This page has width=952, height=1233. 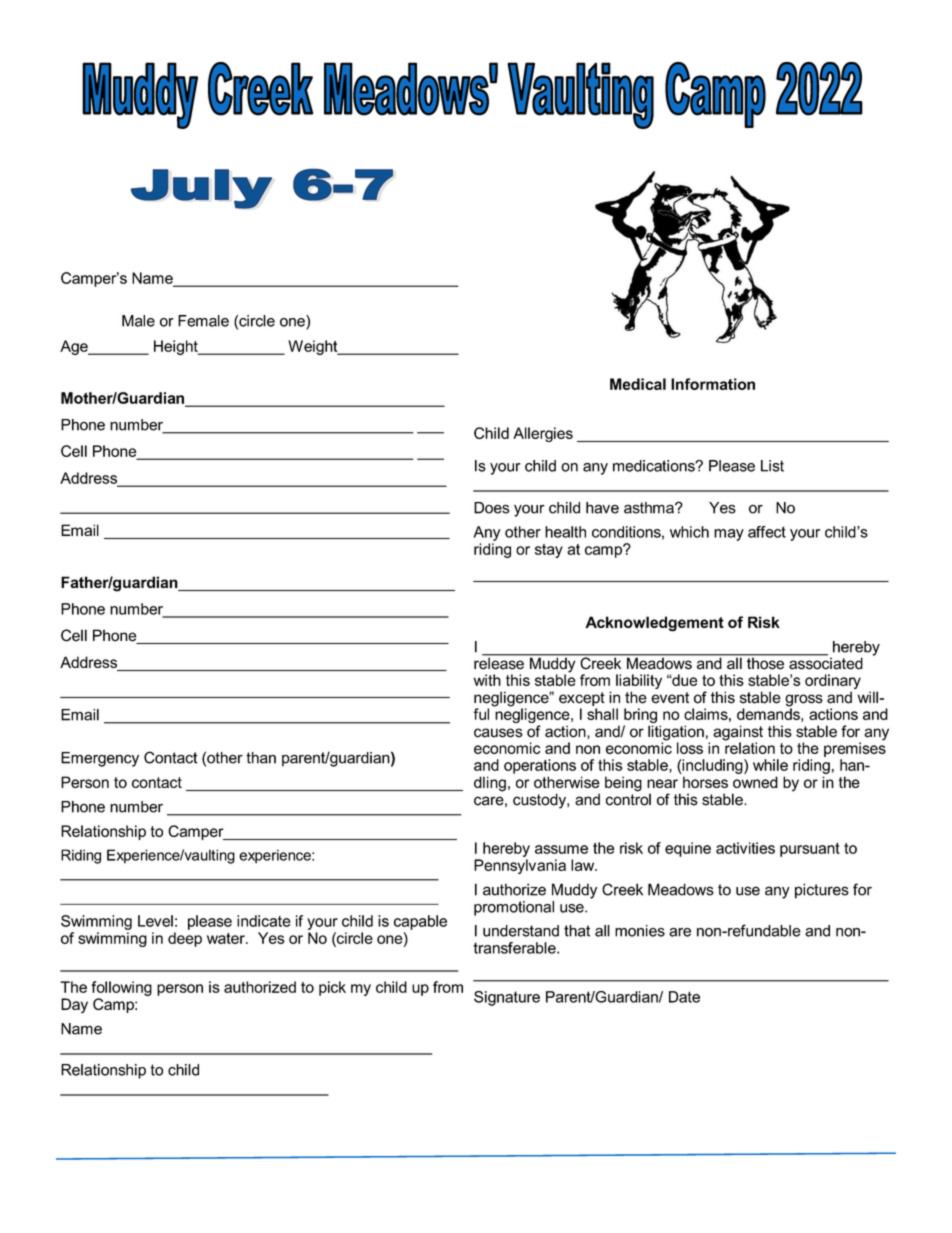 I want to click on Medical, so click(x=638, y=384).
